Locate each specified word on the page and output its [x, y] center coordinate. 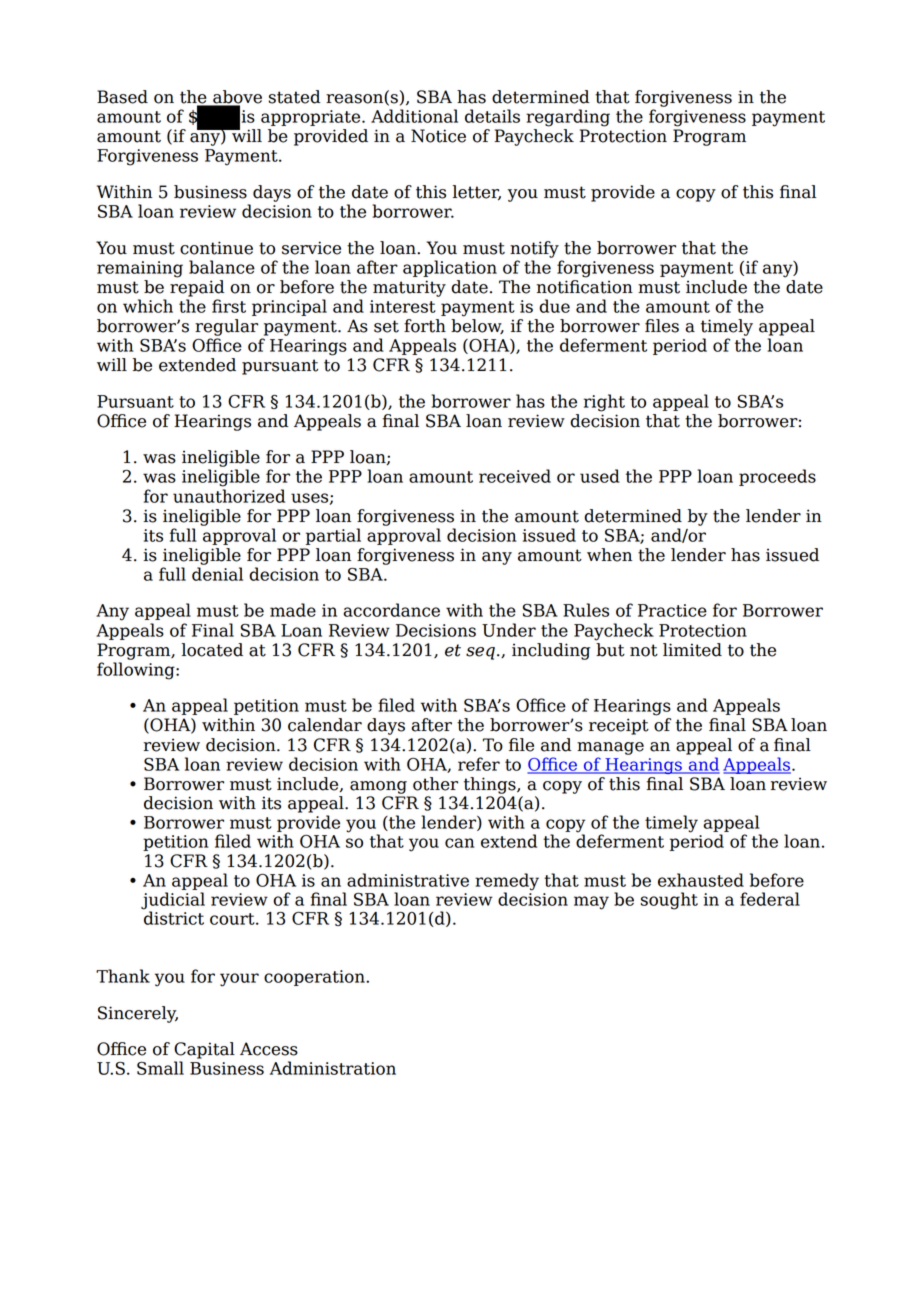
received [515, 476]
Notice [438, 136]
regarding [568, 118]
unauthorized [229, 496]
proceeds [777, 477]
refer [479, 764]
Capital [204, 1050]
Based [122, 97]
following [137, 671]
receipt [619, 726]
